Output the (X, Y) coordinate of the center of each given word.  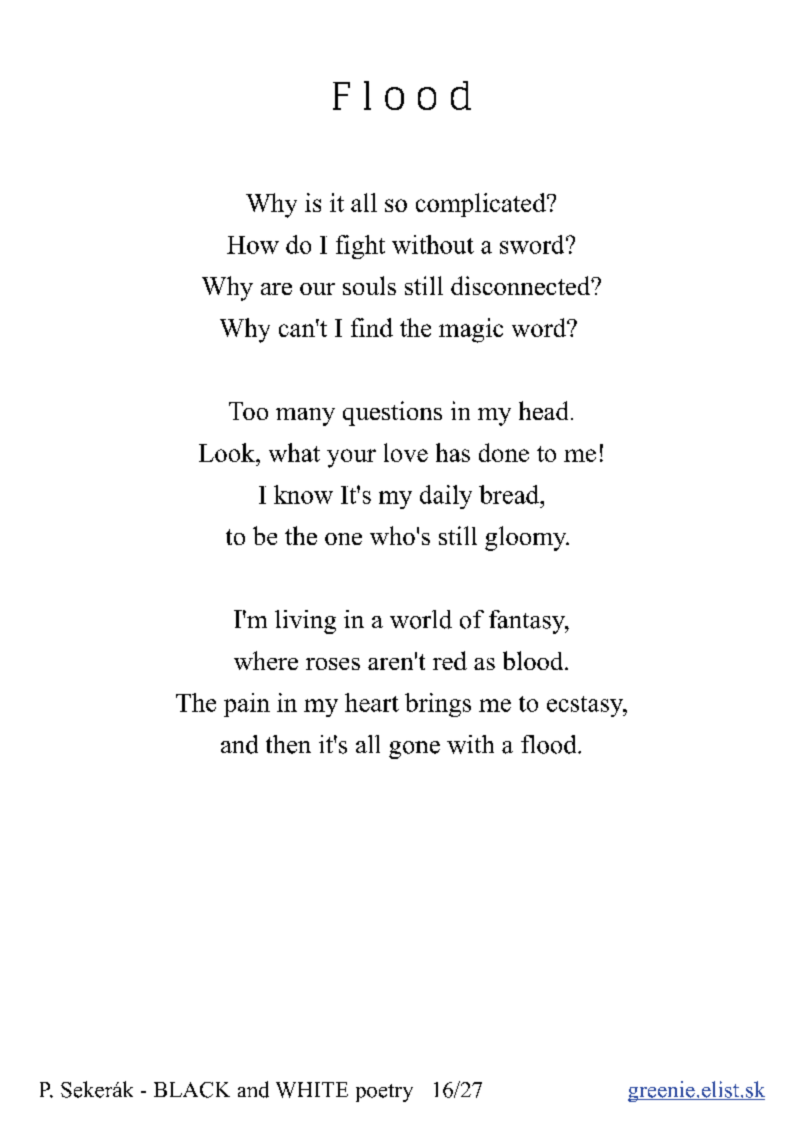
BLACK (192, 1090)
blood (534, 660)
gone (414, 750)
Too (248, 411)
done (504, 452)
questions (392, 413)
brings (438, 705)
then (288, 744)
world (421, 619)
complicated (482, 205)
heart (372, 702)
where (266, 660)
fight (360, 247)
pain (247, 705)
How (253, 245)
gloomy (527, 538)
